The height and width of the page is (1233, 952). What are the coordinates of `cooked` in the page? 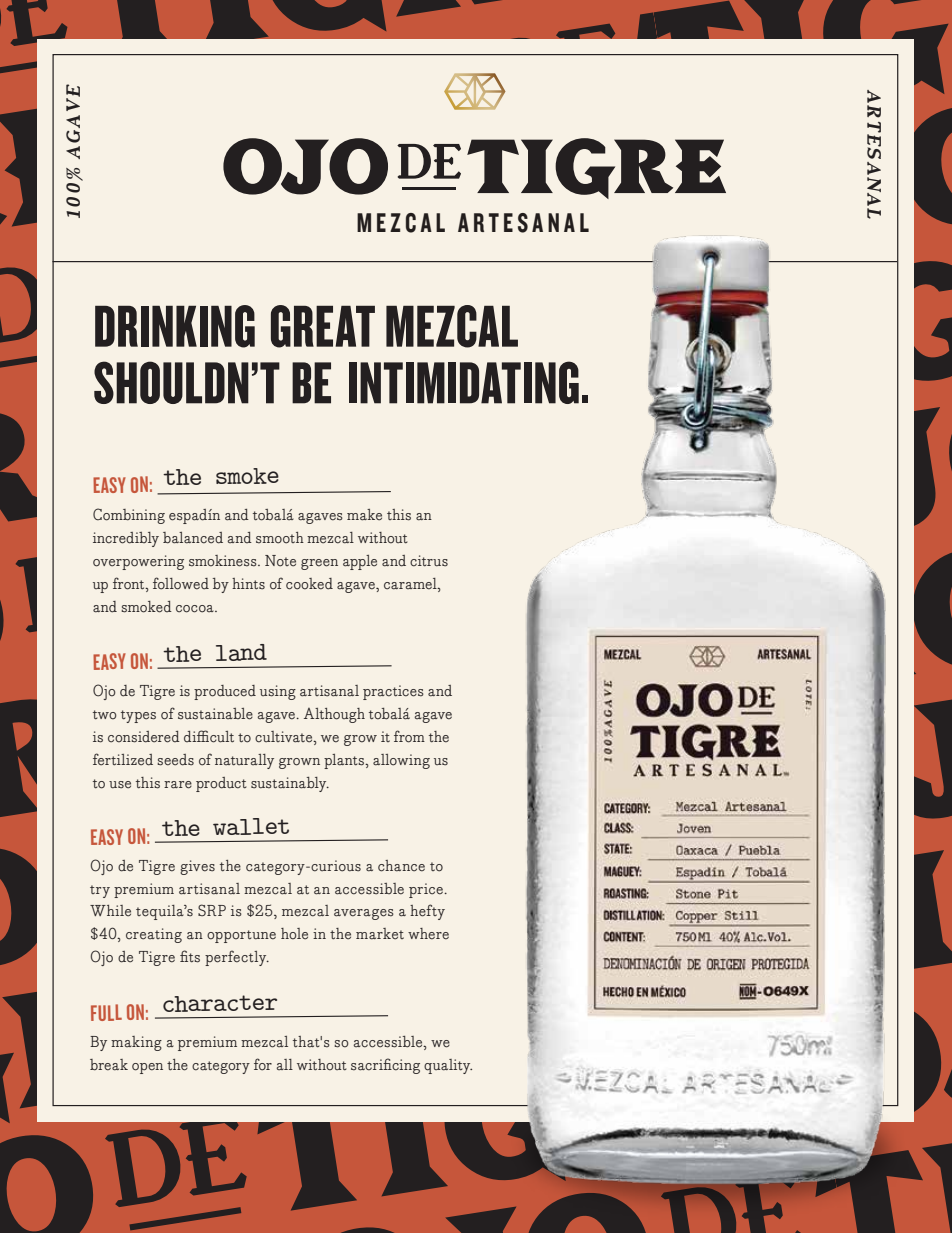 It's located at (309, 584).
